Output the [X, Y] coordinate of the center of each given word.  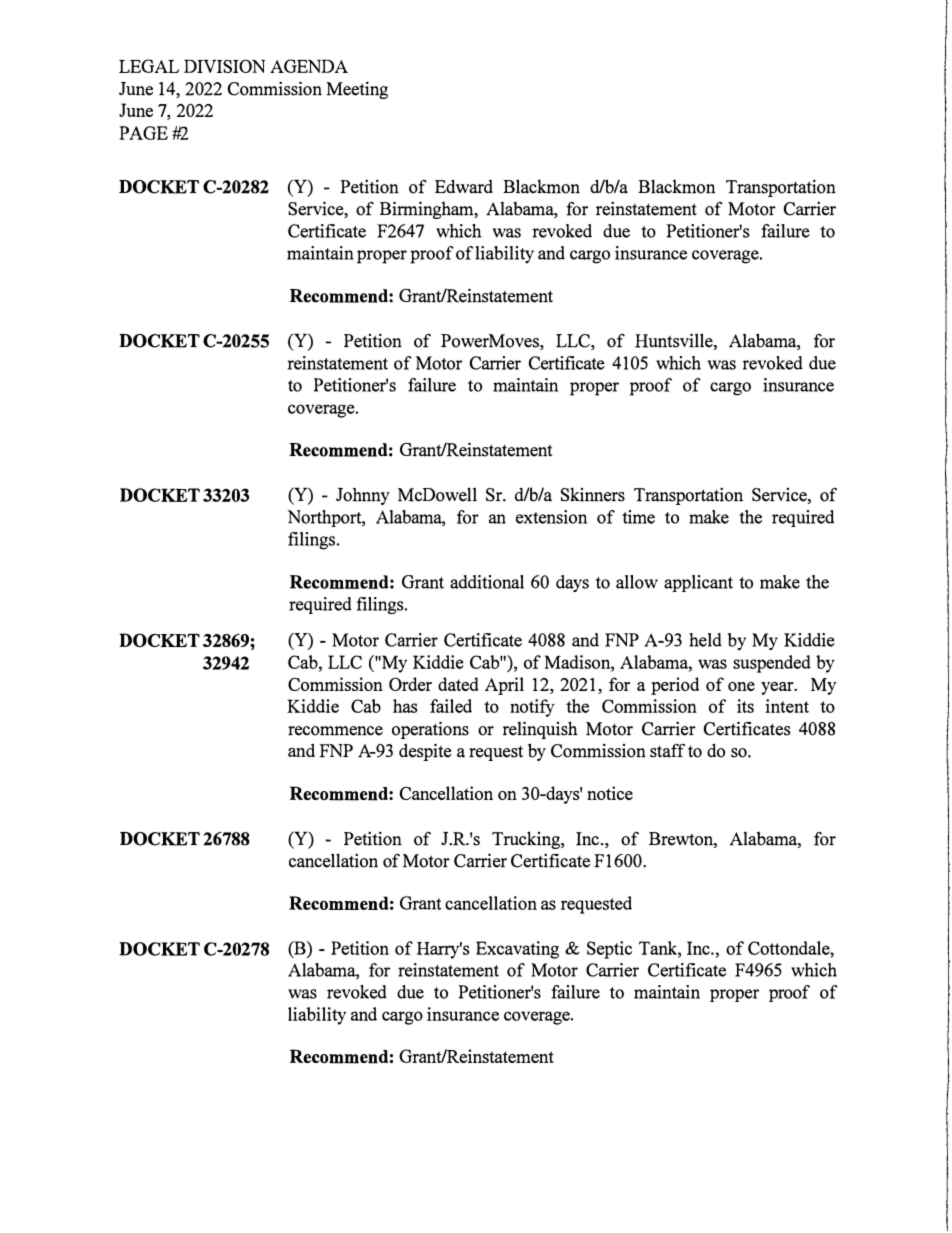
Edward [464, 186]
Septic [609, 950]
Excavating [517, 950]
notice [610, 793]
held [705, 640]
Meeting [357, 90]
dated [458, 684]
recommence [335, 731]
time [638, 517]
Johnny [363, 496]
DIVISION [224, 66]
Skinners [593, 494]
